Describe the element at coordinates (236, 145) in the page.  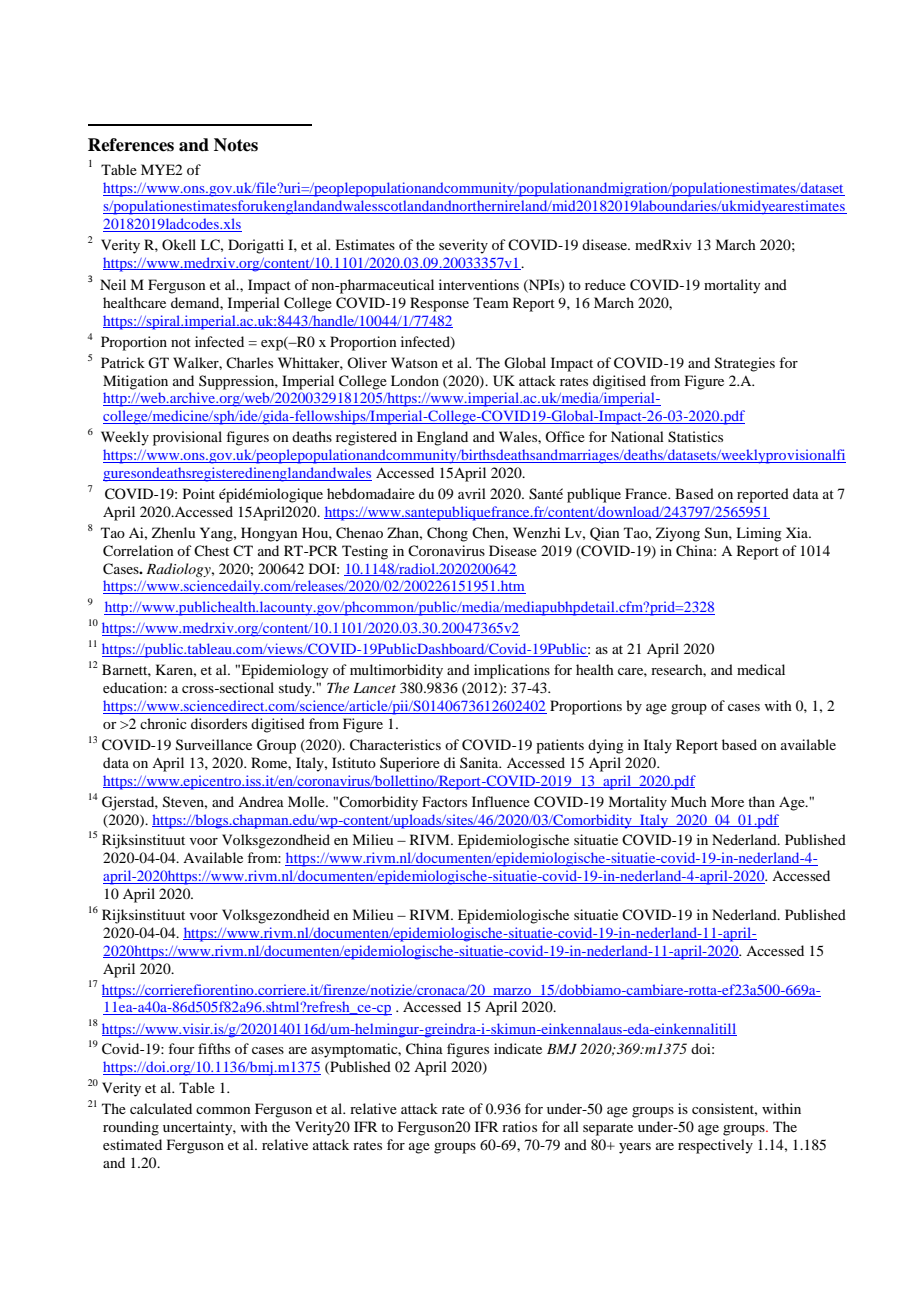
I see `Notes` at that location.
